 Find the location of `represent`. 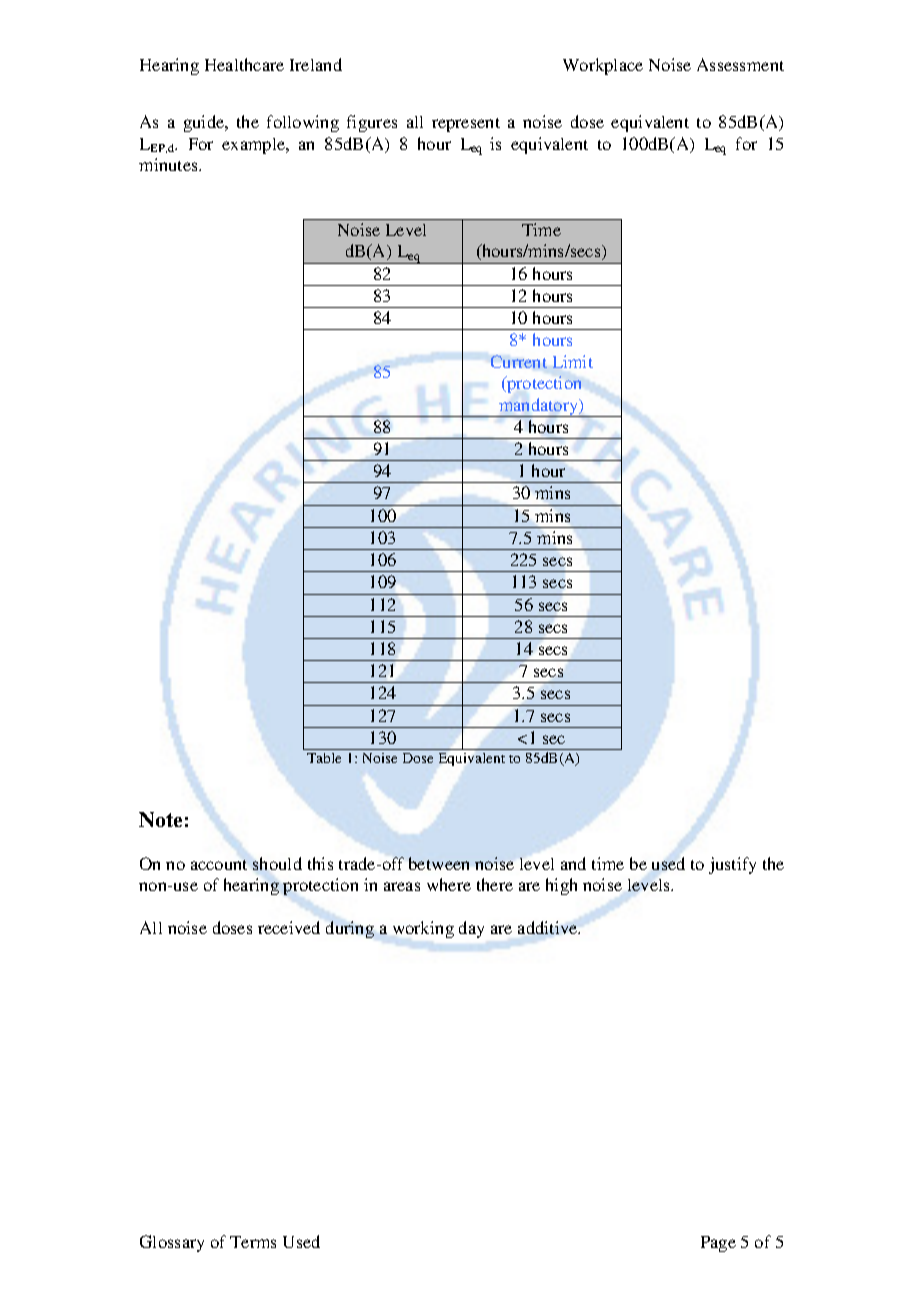

represent is located at coordinates (466, 125).
